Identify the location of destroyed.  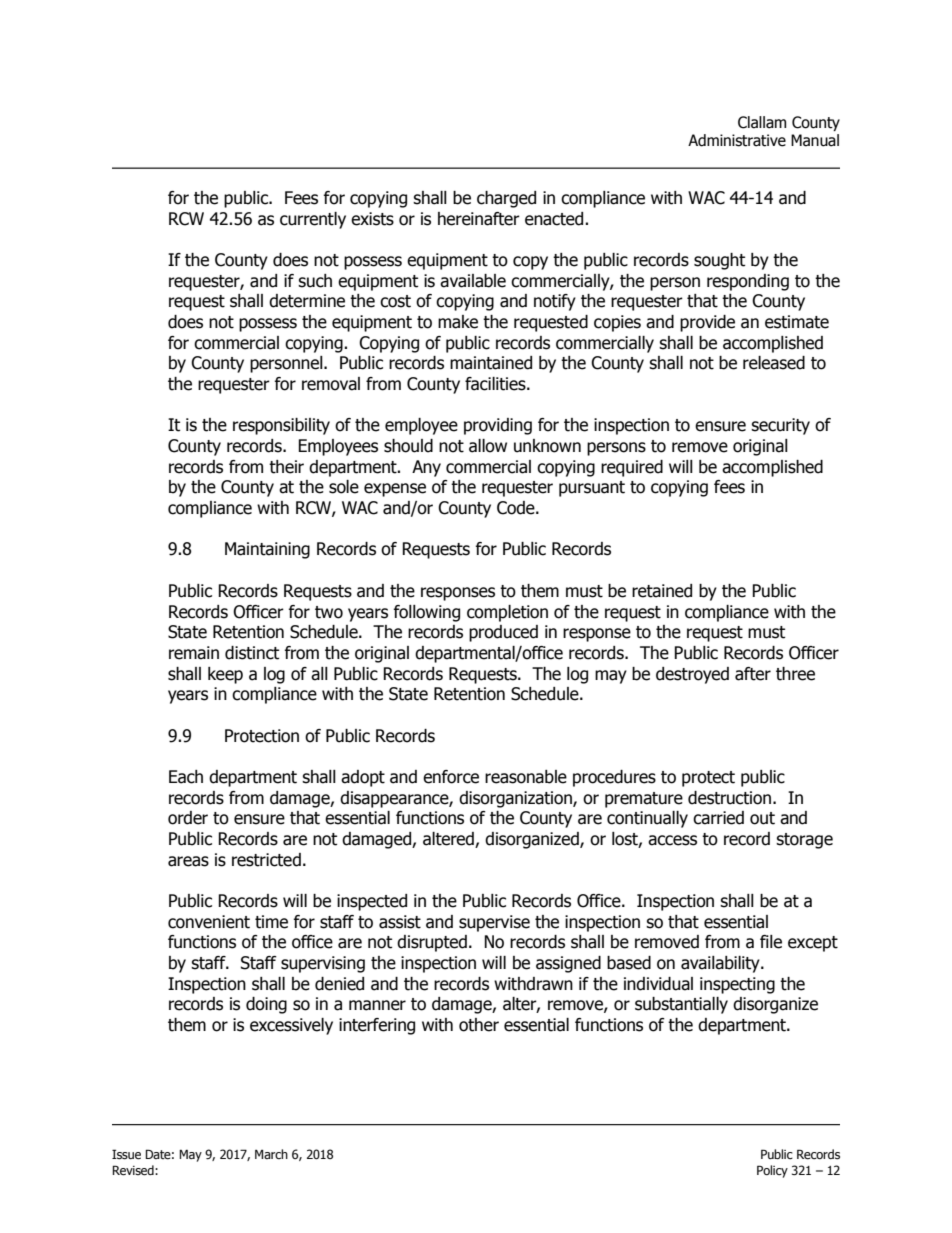
(692, 675).
